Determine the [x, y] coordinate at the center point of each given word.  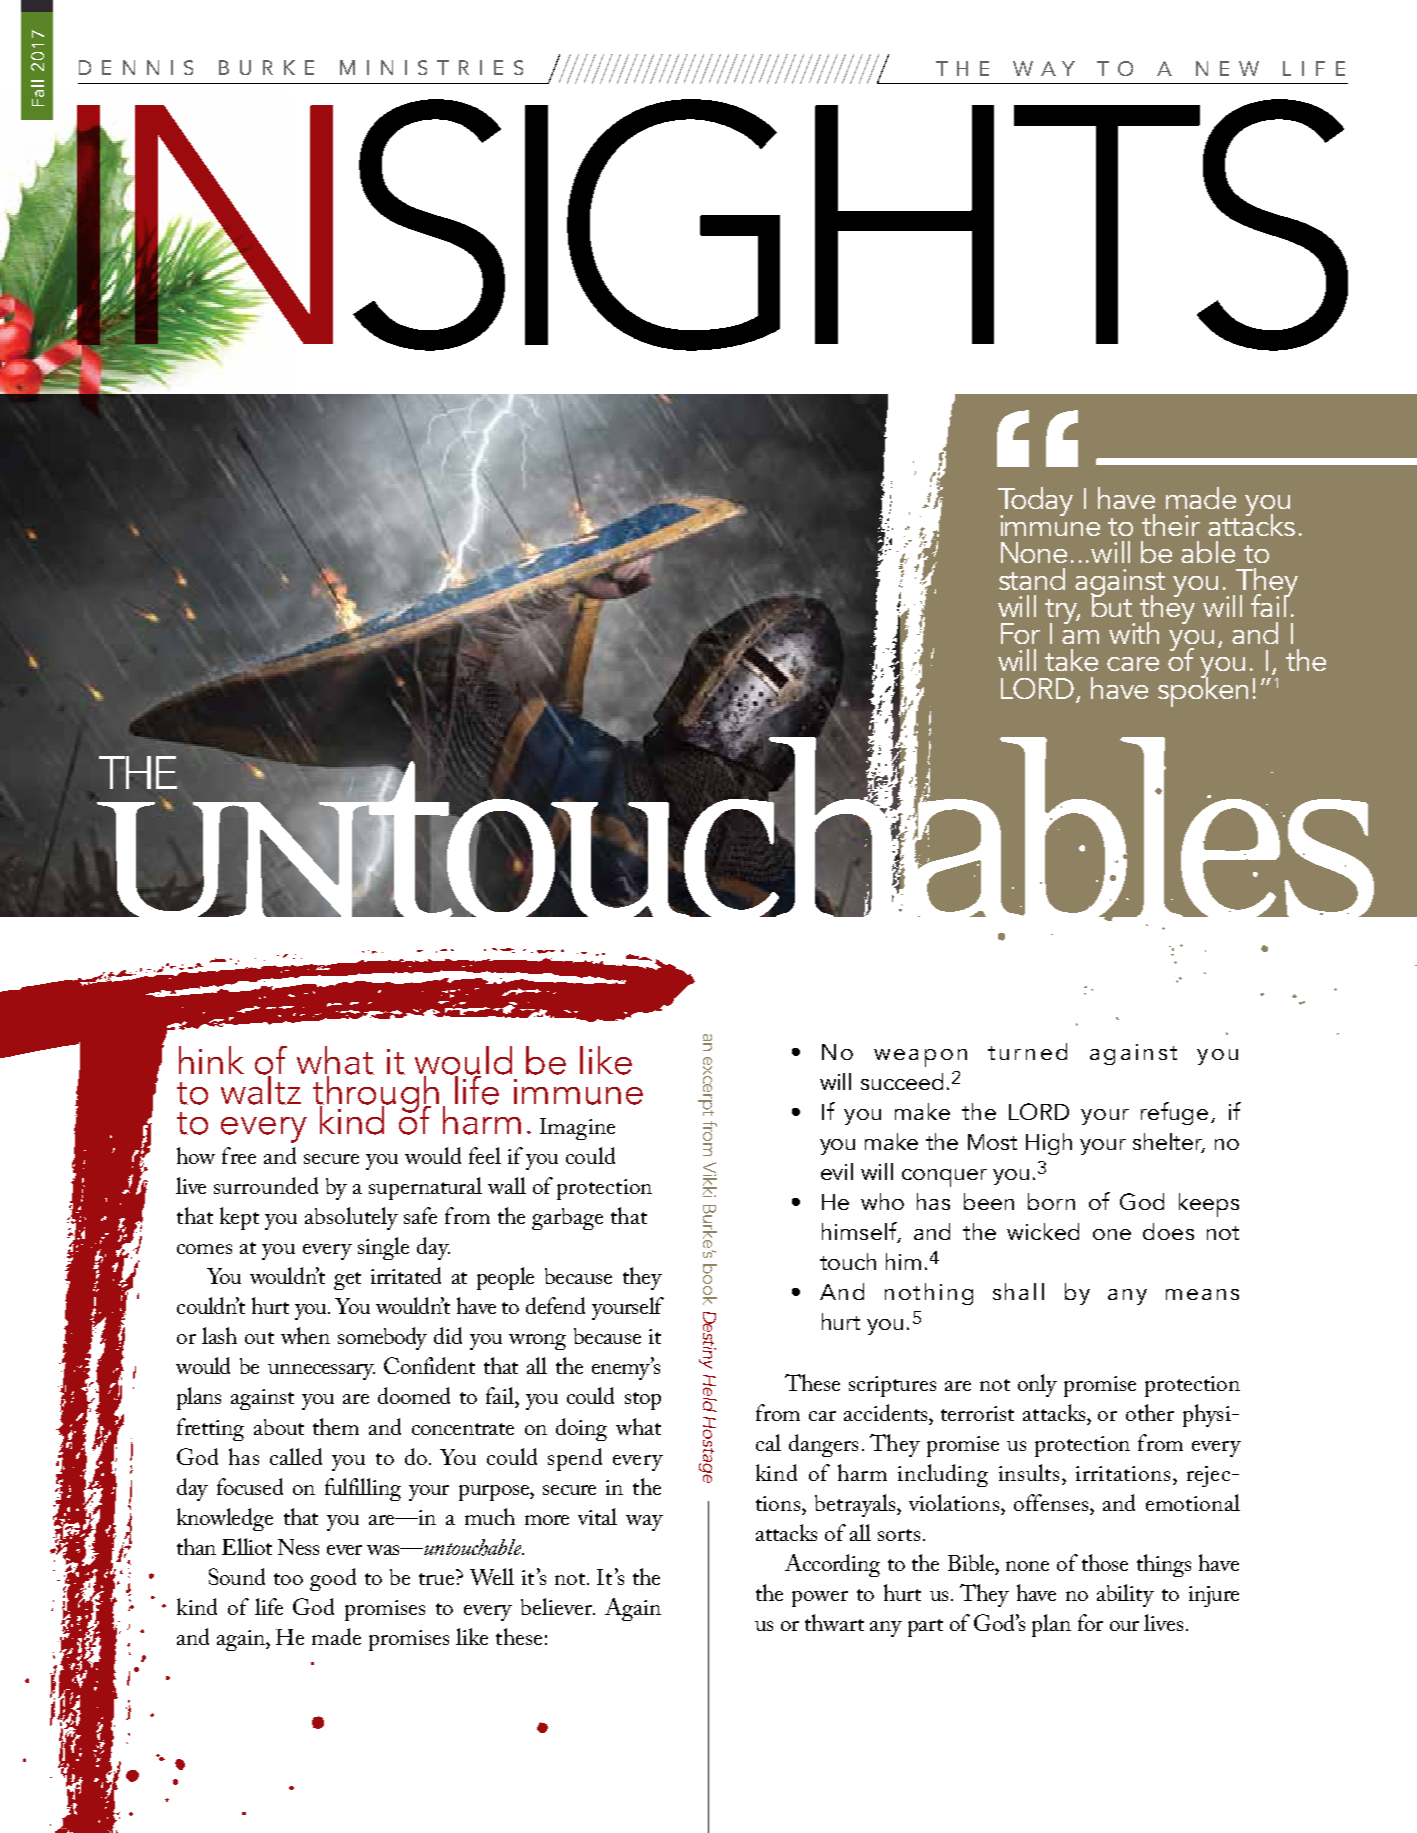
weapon [920, 1058]
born [1051, 1201]
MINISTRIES [431, 67]
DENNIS [136, 67]
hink [211, 1060]
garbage [567, 1219]
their [1171, 525]
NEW [1227, 68]
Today [1035, 502]
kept [239, 1218]
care [1133, 664]
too [288, 1579]
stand [1032, 579]
